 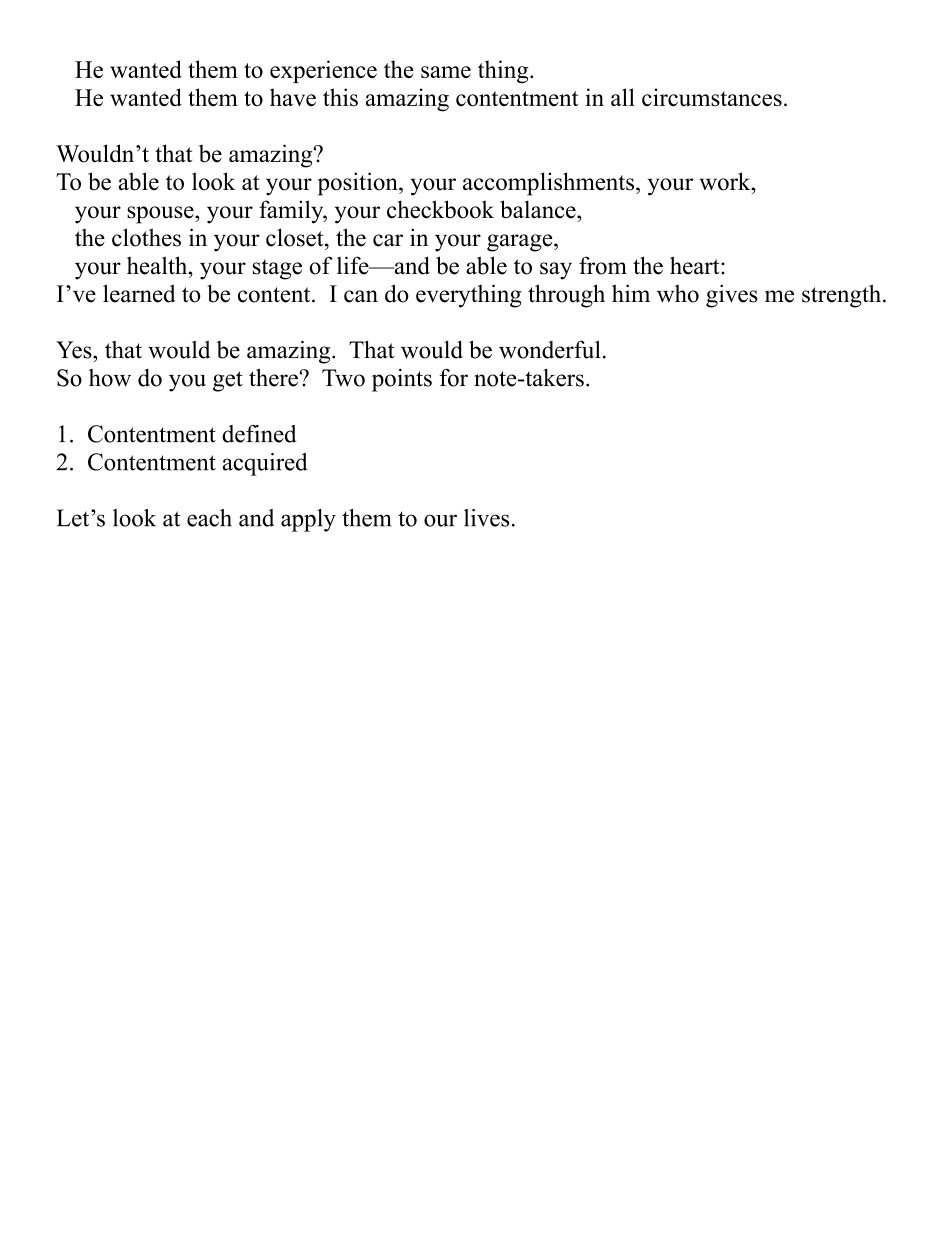 I want to click on circumstances, so click(x=712, y=97).
